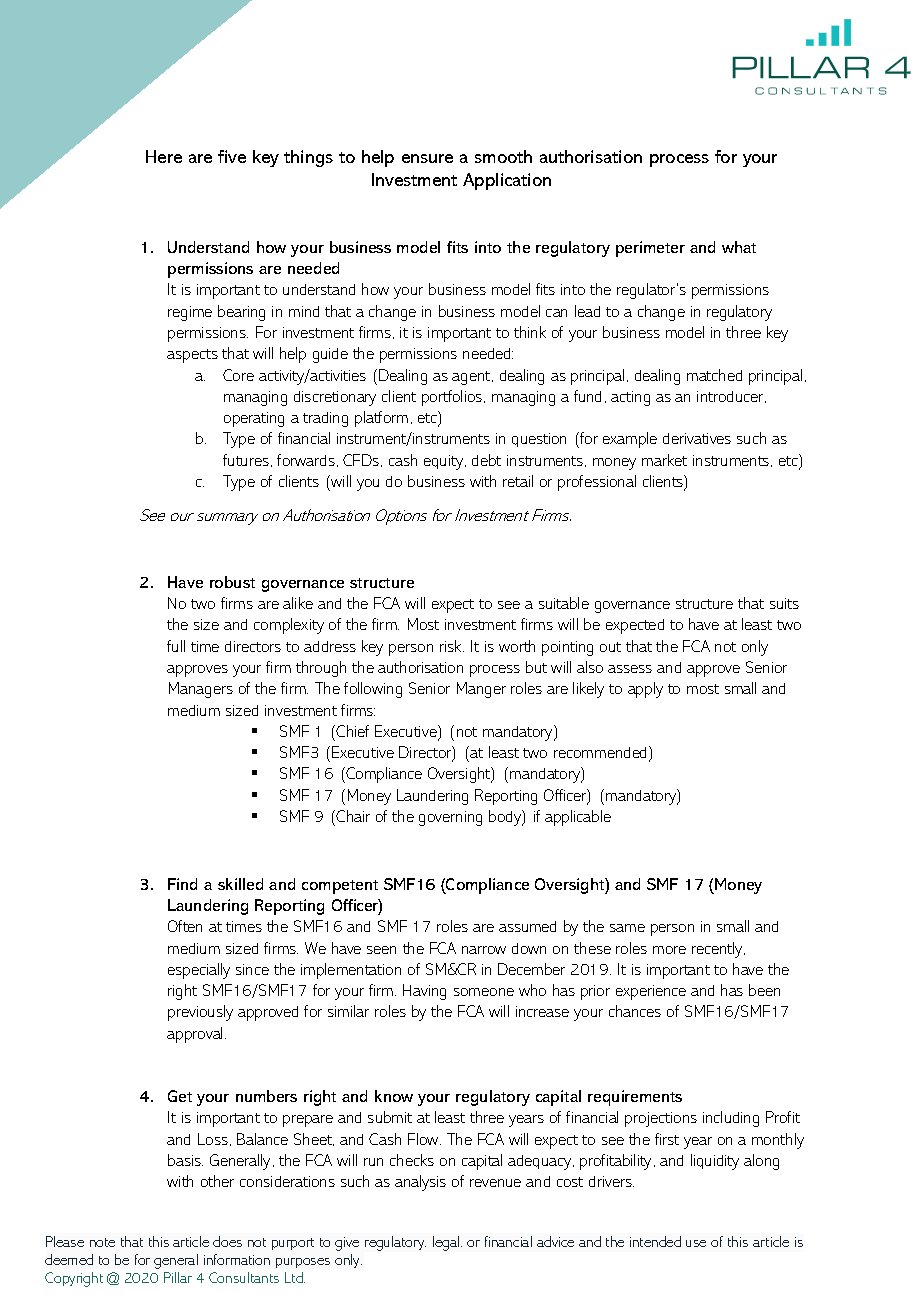 This image has width=924, height=1308. Describe the element at coordinates (445, 462) in the image. I see `equity` at that location.
